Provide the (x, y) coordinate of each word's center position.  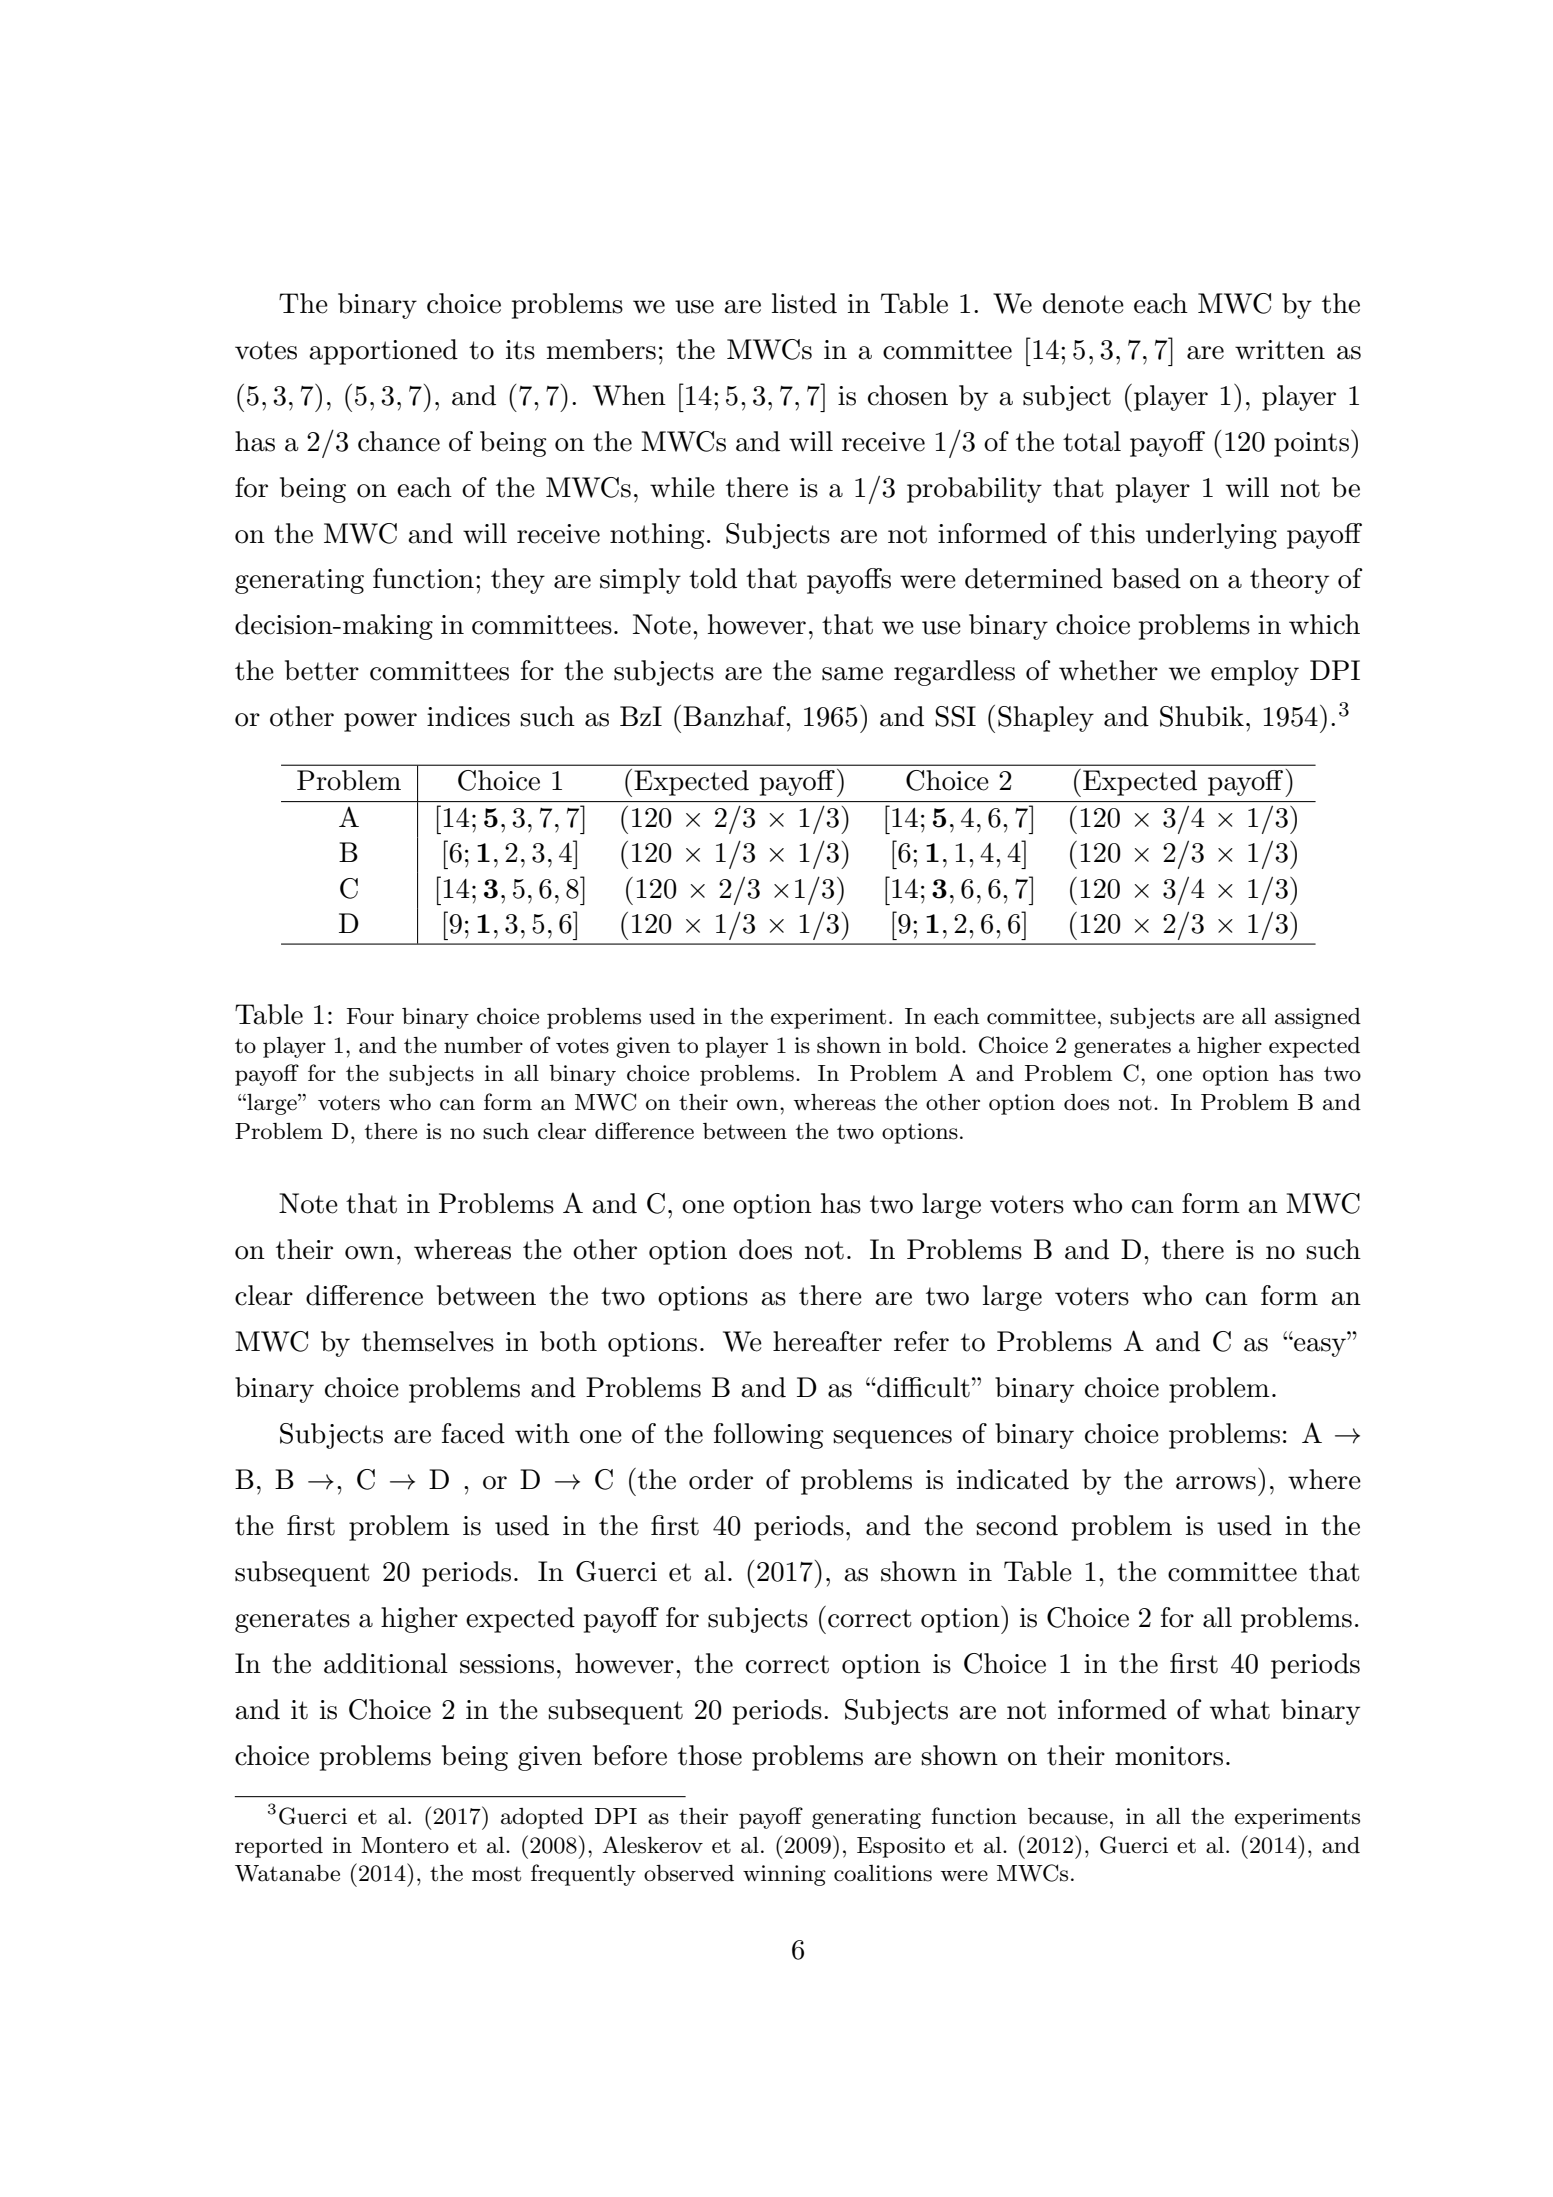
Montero (405, 1845)
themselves (428, 1341)
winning (784, 1875)
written (1280, 350)
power (380, 722)
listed (804, 303)
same (852, 674)
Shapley (1046, 719)
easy (1320, 1347)
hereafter (827, 1341)
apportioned (383, 352)
